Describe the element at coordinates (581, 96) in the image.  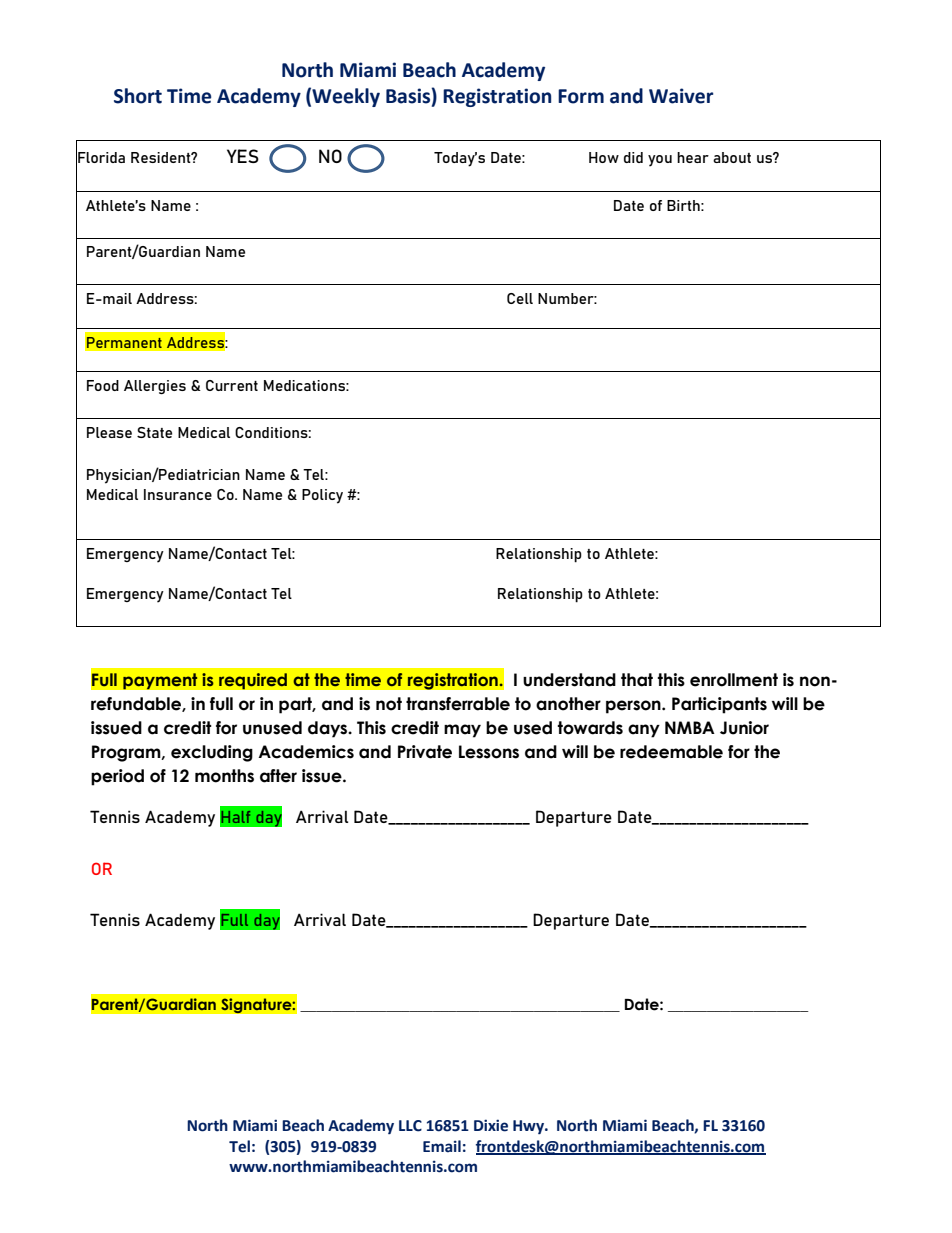
I see `Form` at that location.
